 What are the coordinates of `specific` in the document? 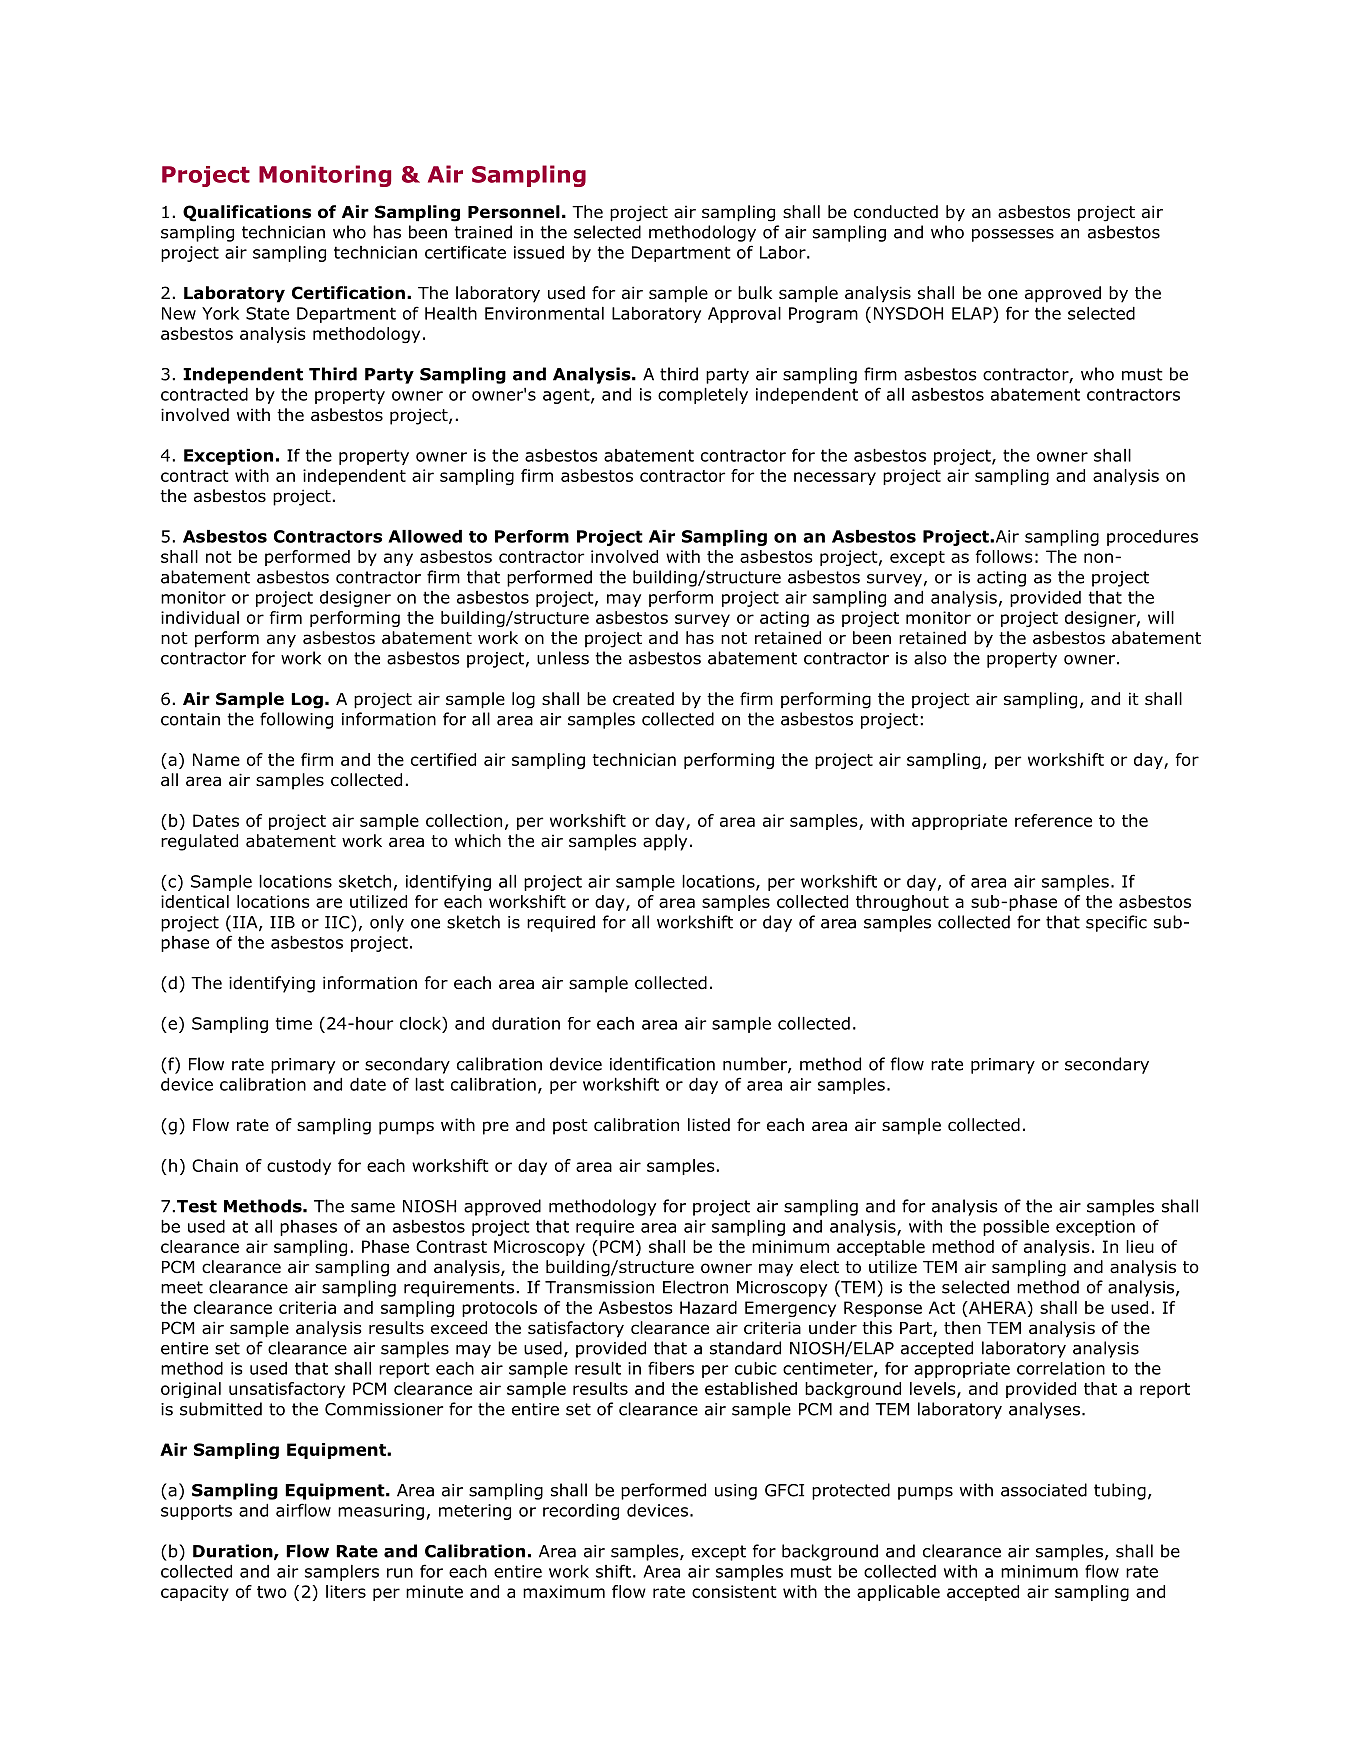 It's located at (1116, 923).
